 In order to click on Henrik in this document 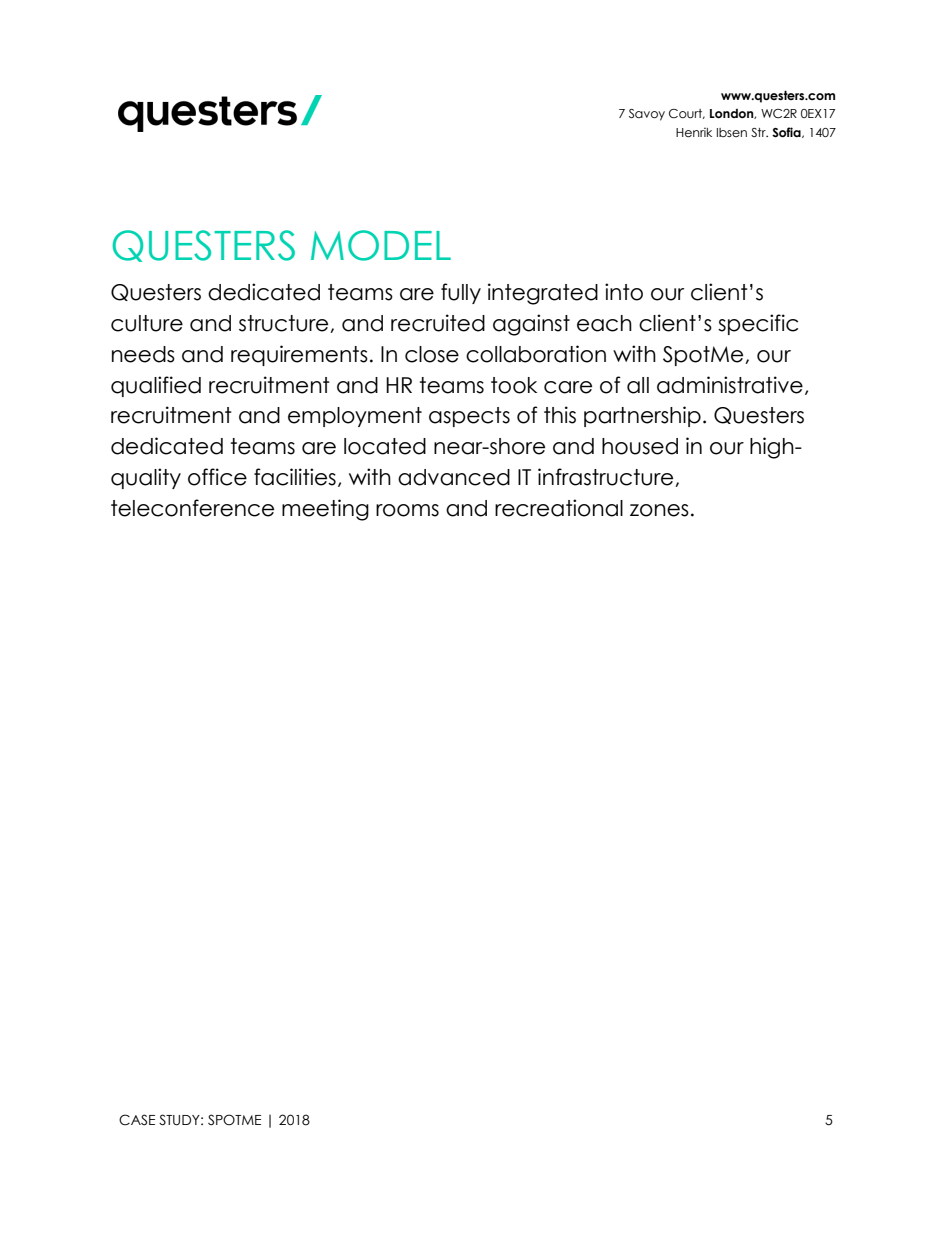, I will do `click(694, 132)`.
